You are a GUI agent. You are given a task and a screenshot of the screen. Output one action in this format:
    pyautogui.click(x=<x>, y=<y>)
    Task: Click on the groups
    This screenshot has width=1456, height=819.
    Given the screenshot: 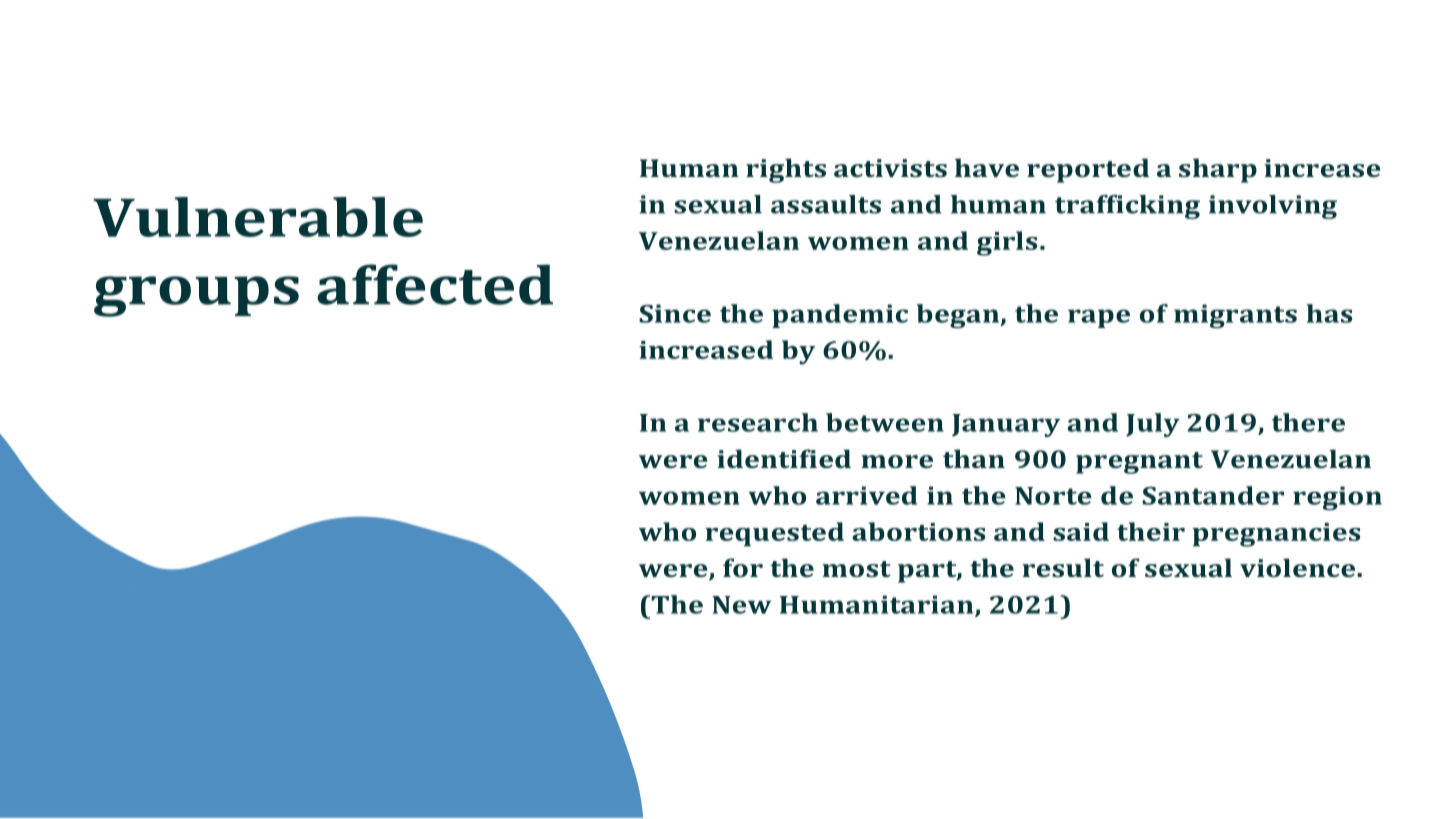 What is the action you would take?
    pyautogui.click(x=196, y=296)
